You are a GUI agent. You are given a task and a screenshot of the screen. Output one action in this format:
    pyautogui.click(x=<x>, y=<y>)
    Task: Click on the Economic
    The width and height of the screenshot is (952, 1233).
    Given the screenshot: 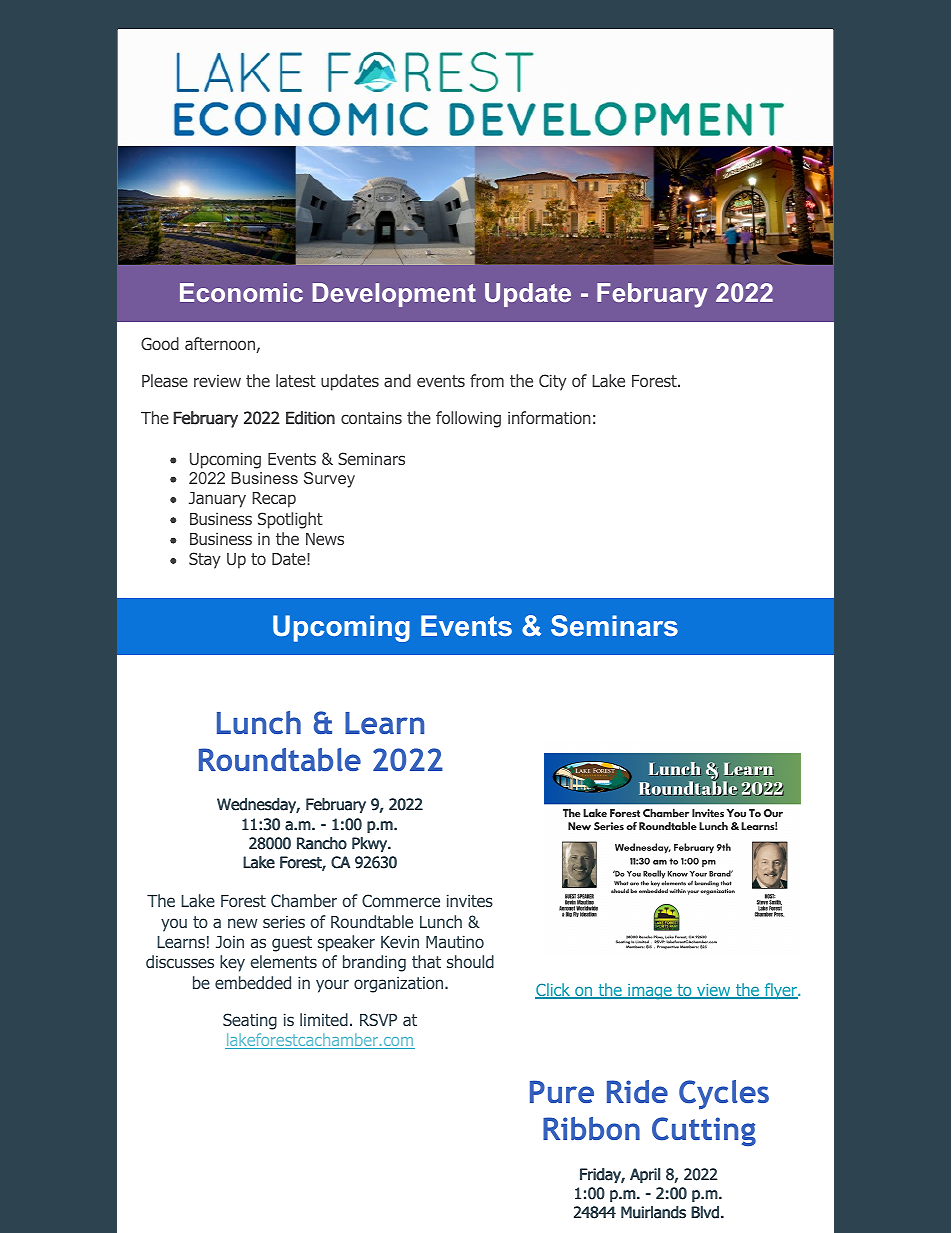 What is the action you would take?
    pyautogui.click(x=241, y=292)
